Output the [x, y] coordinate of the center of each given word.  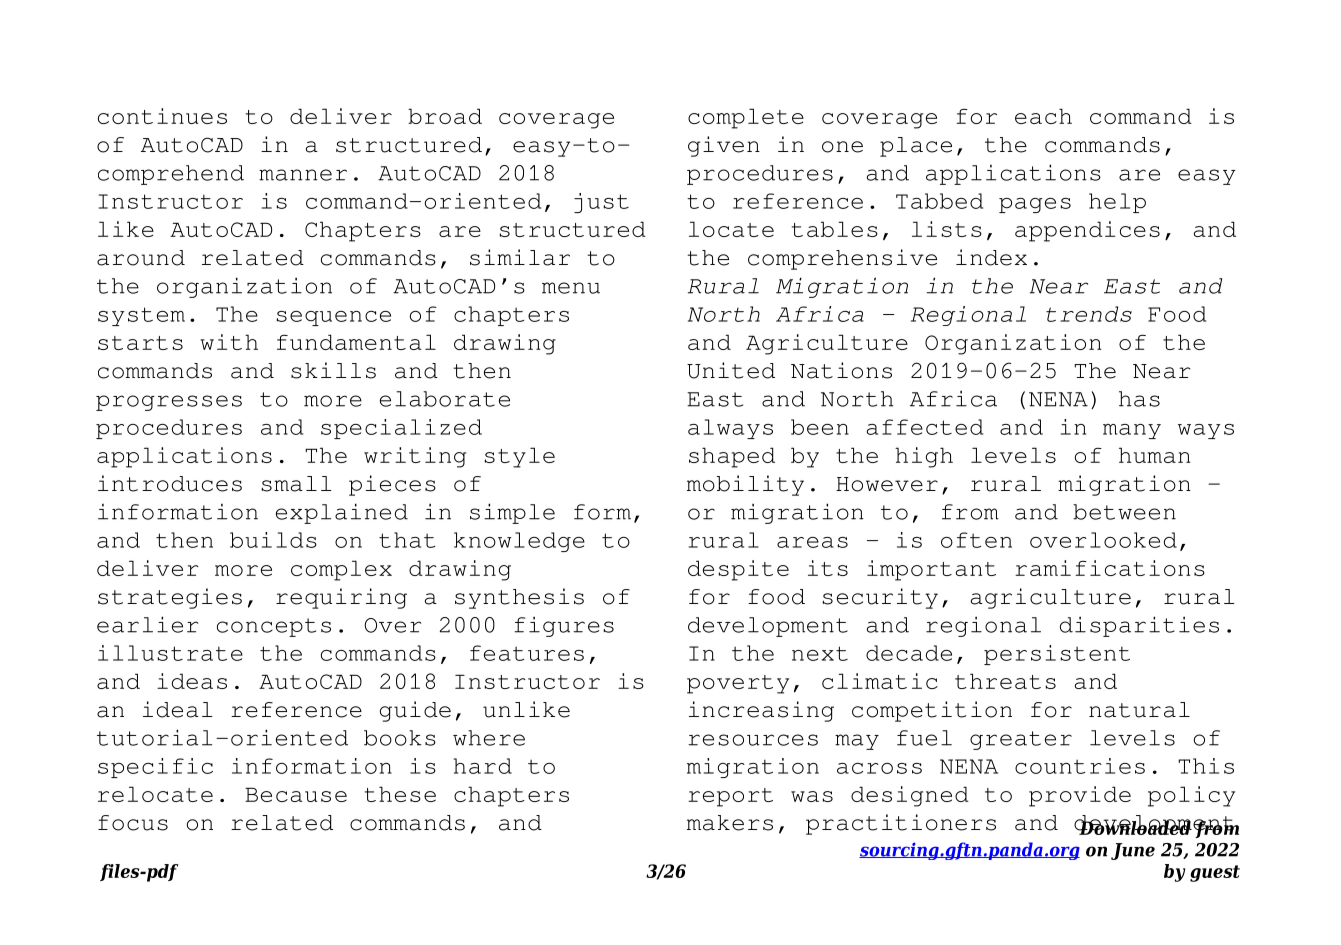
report [730, 797]
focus [133, 823]
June [1133, 851]
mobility [745, 485]
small [296, 484]
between [1124, 512]
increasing [761, 711]
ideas [192, 681]
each [1043, 116]
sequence [333, 318]
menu [571, 288]
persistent [1057, 655]
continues [162, 116]
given [724, 146]
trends [1089, 314]
